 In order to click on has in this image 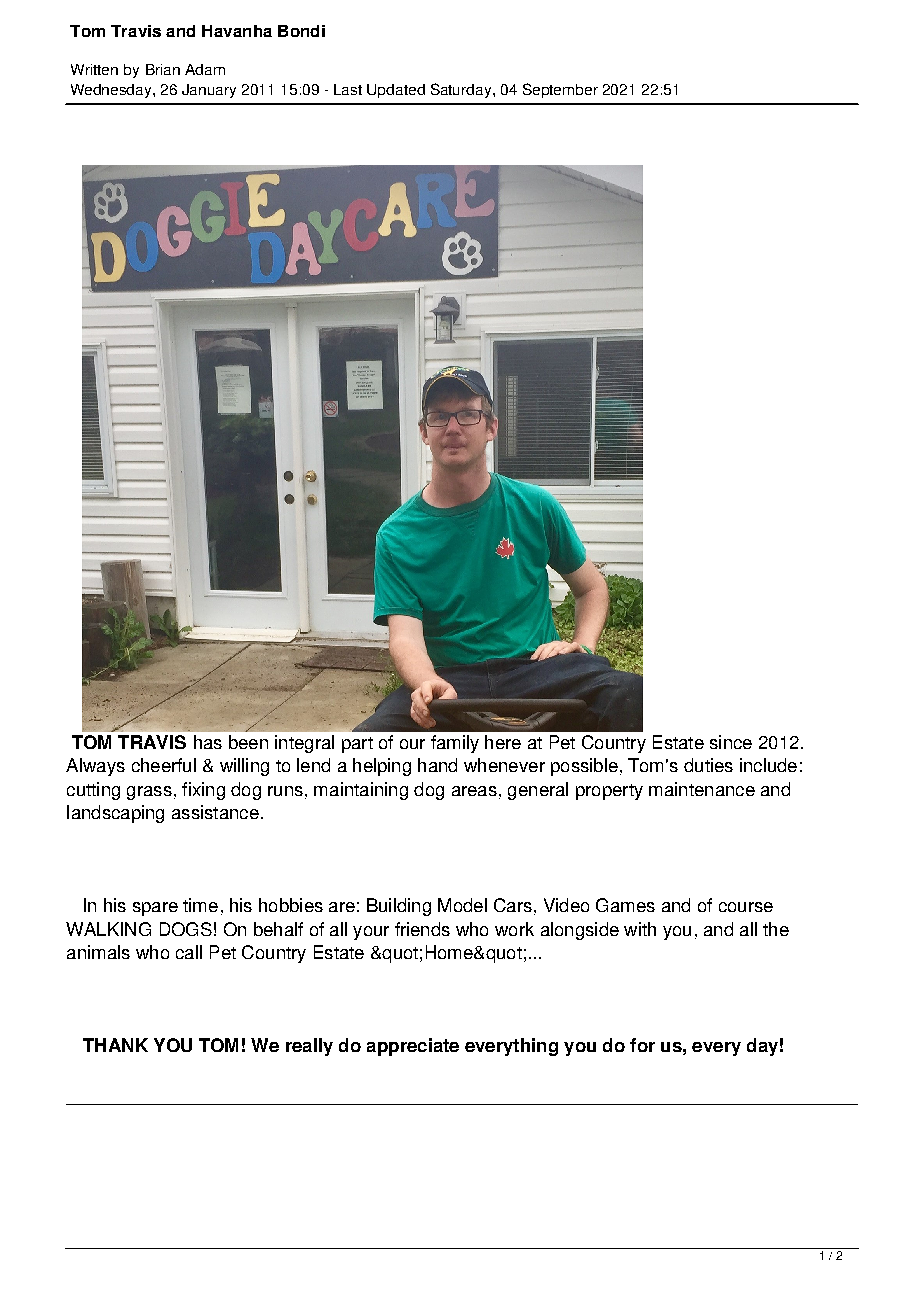, I will do `click(208, 742)`.
